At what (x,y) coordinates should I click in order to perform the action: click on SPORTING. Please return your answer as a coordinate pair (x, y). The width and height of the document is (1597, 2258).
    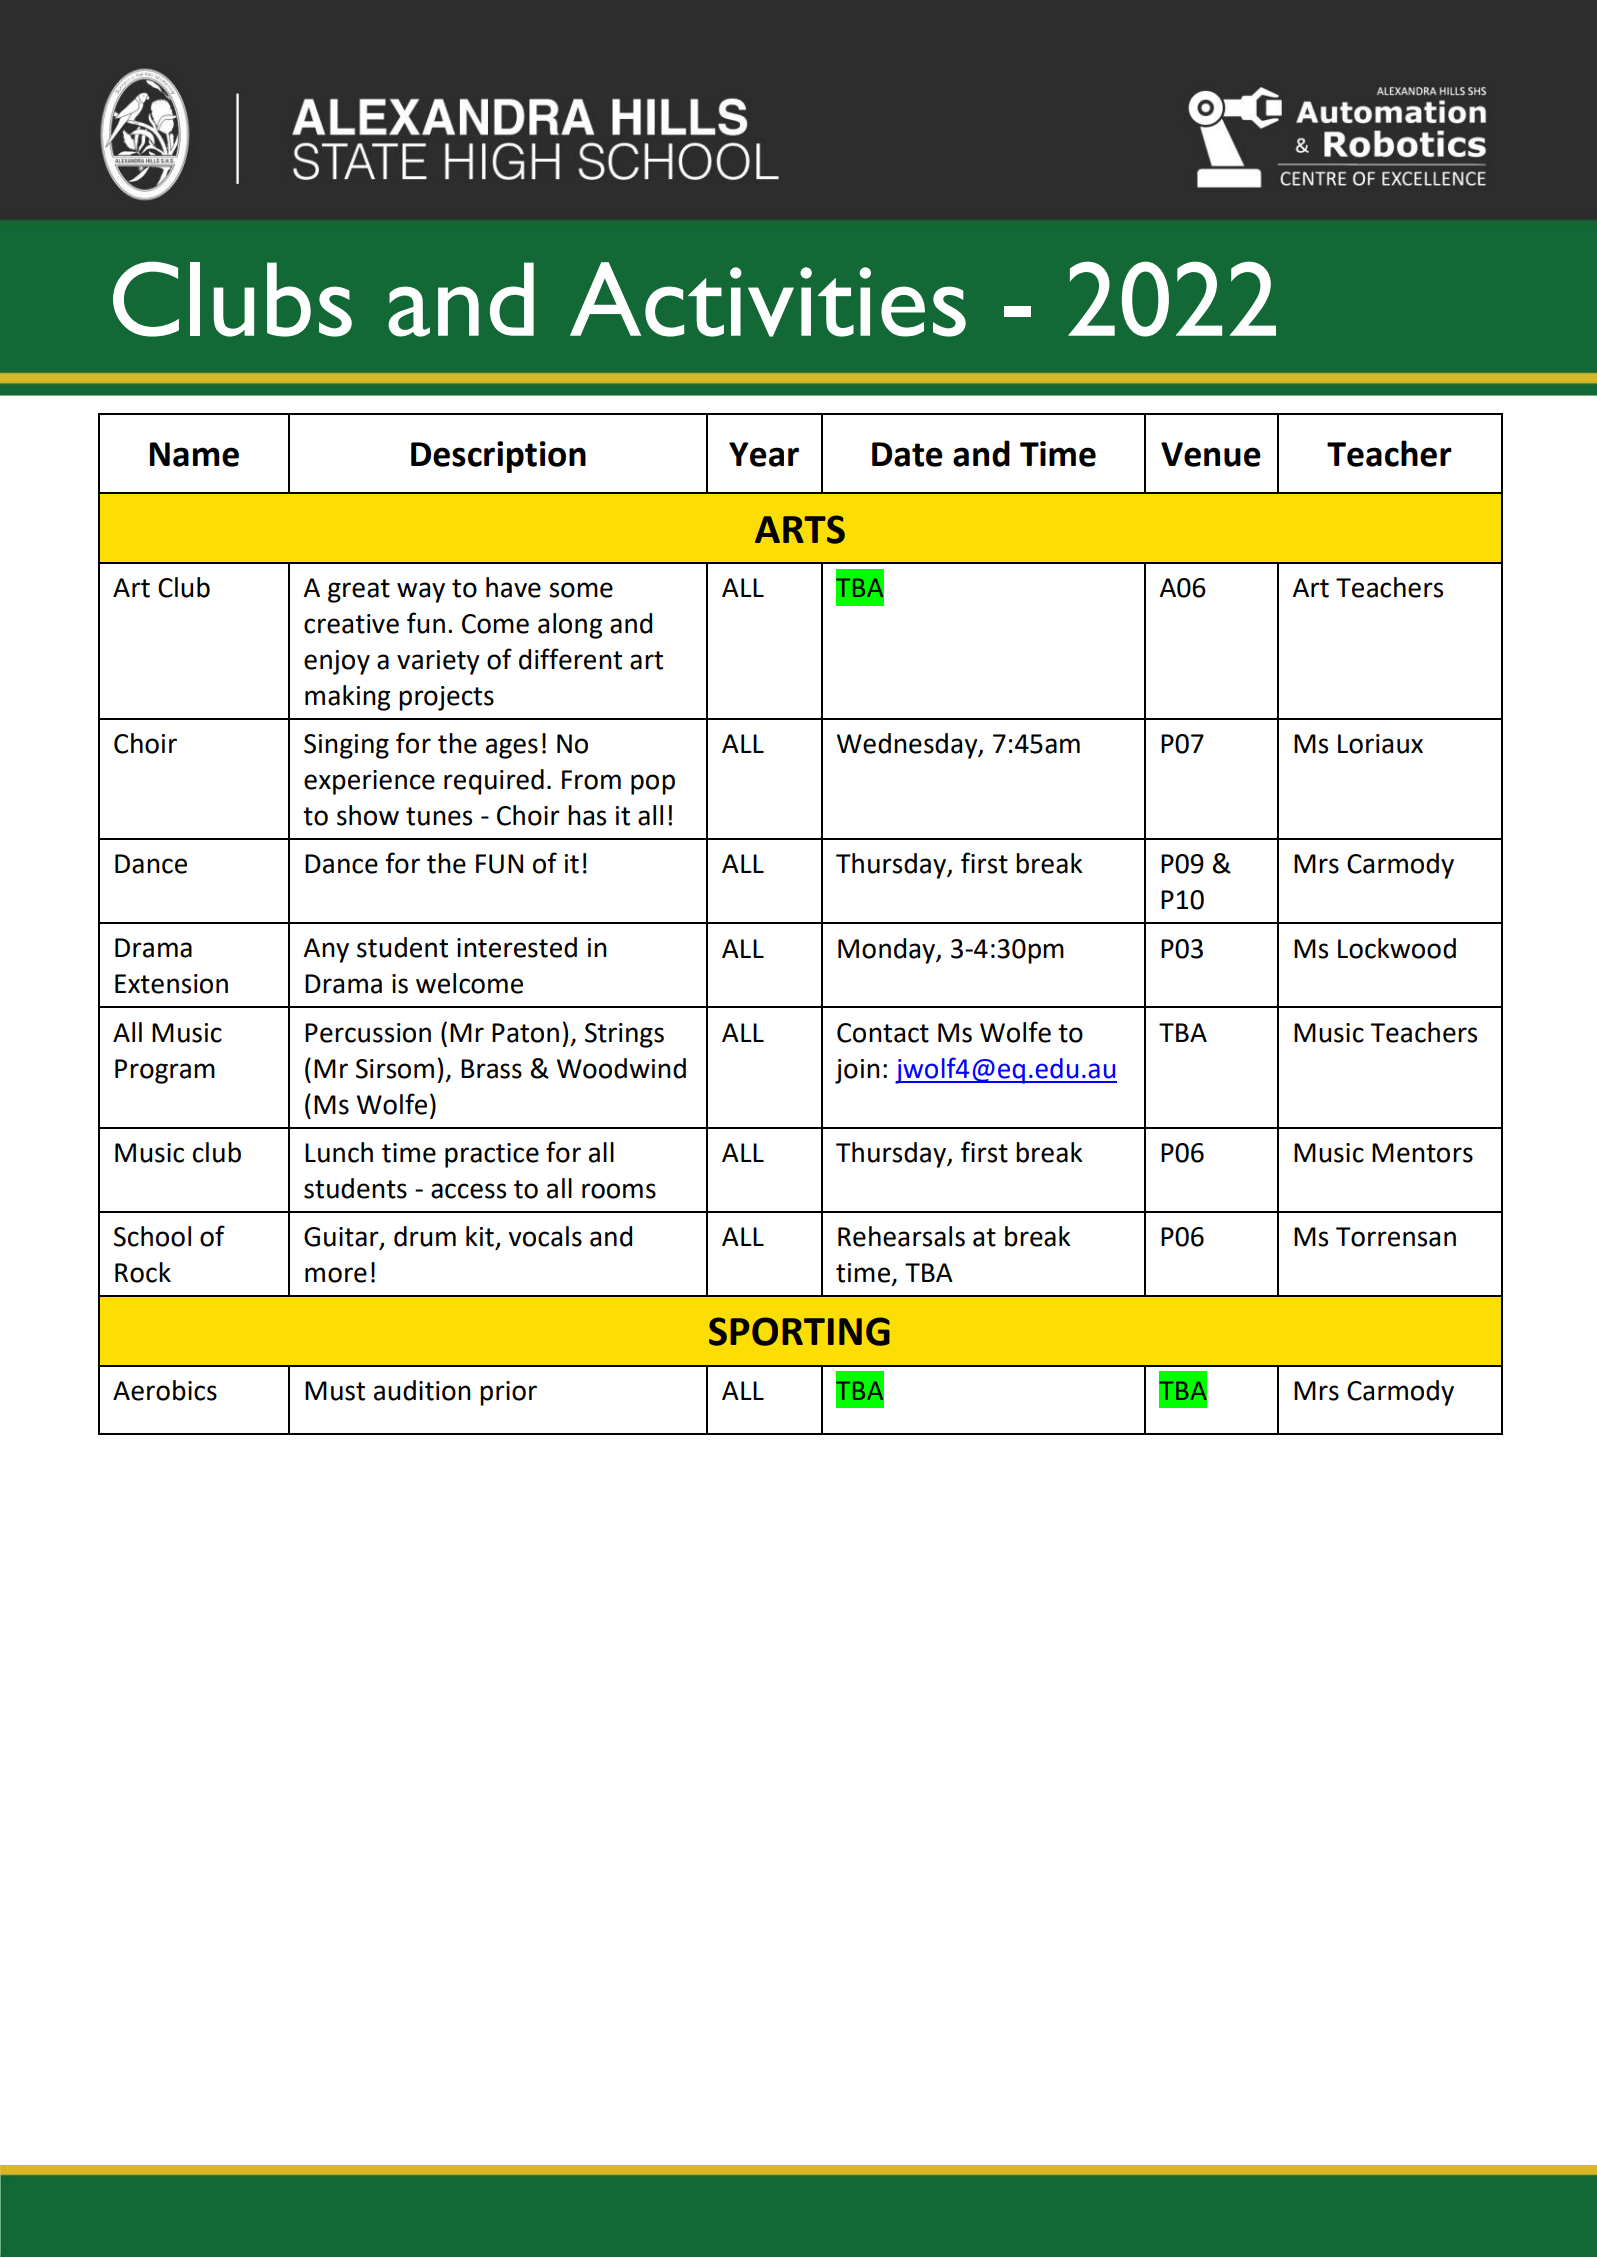
    Looking at the image, I should click on (799, 1331).
